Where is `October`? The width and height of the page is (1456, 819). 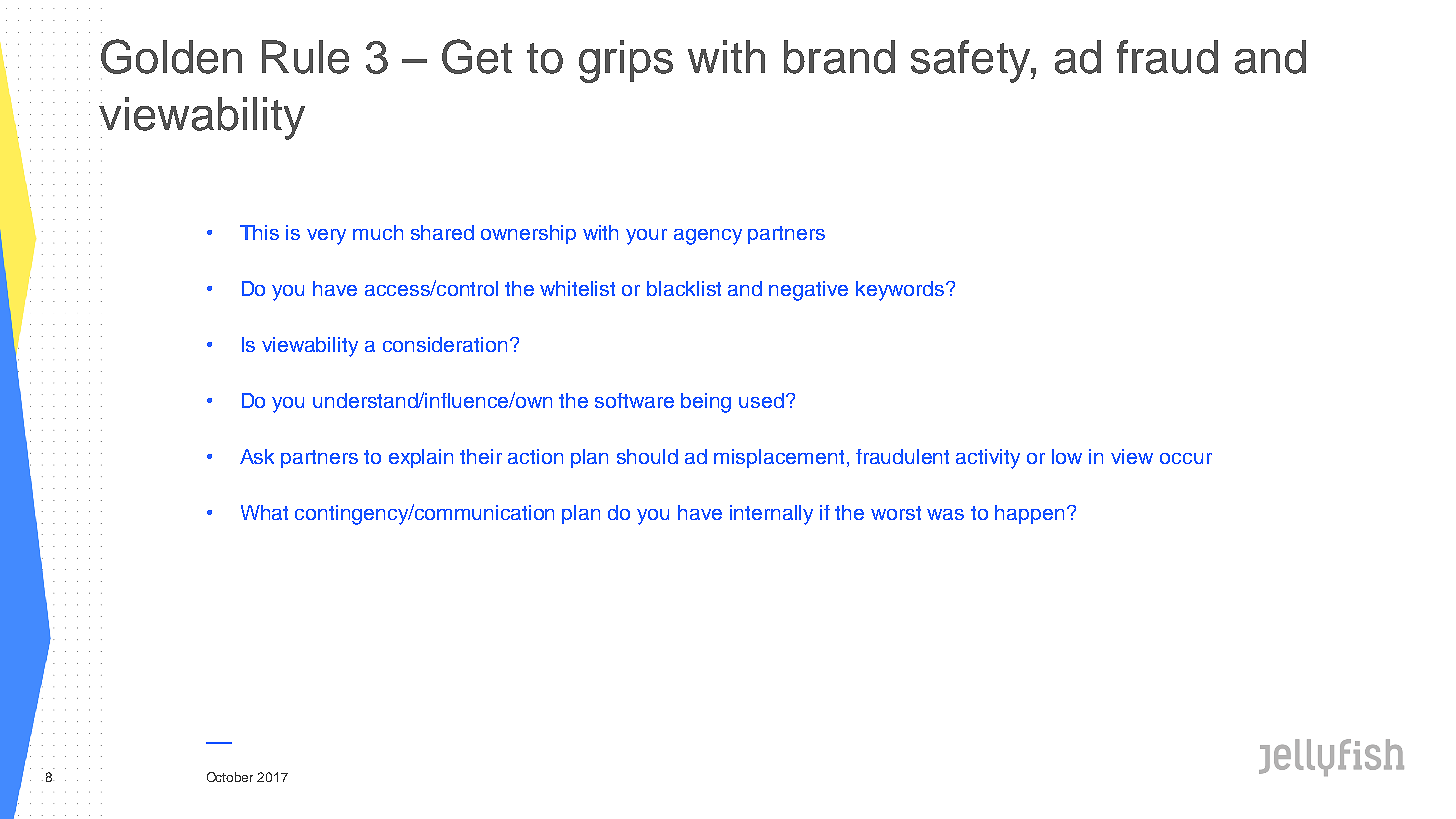
October is located at coordinates (230, 777).
